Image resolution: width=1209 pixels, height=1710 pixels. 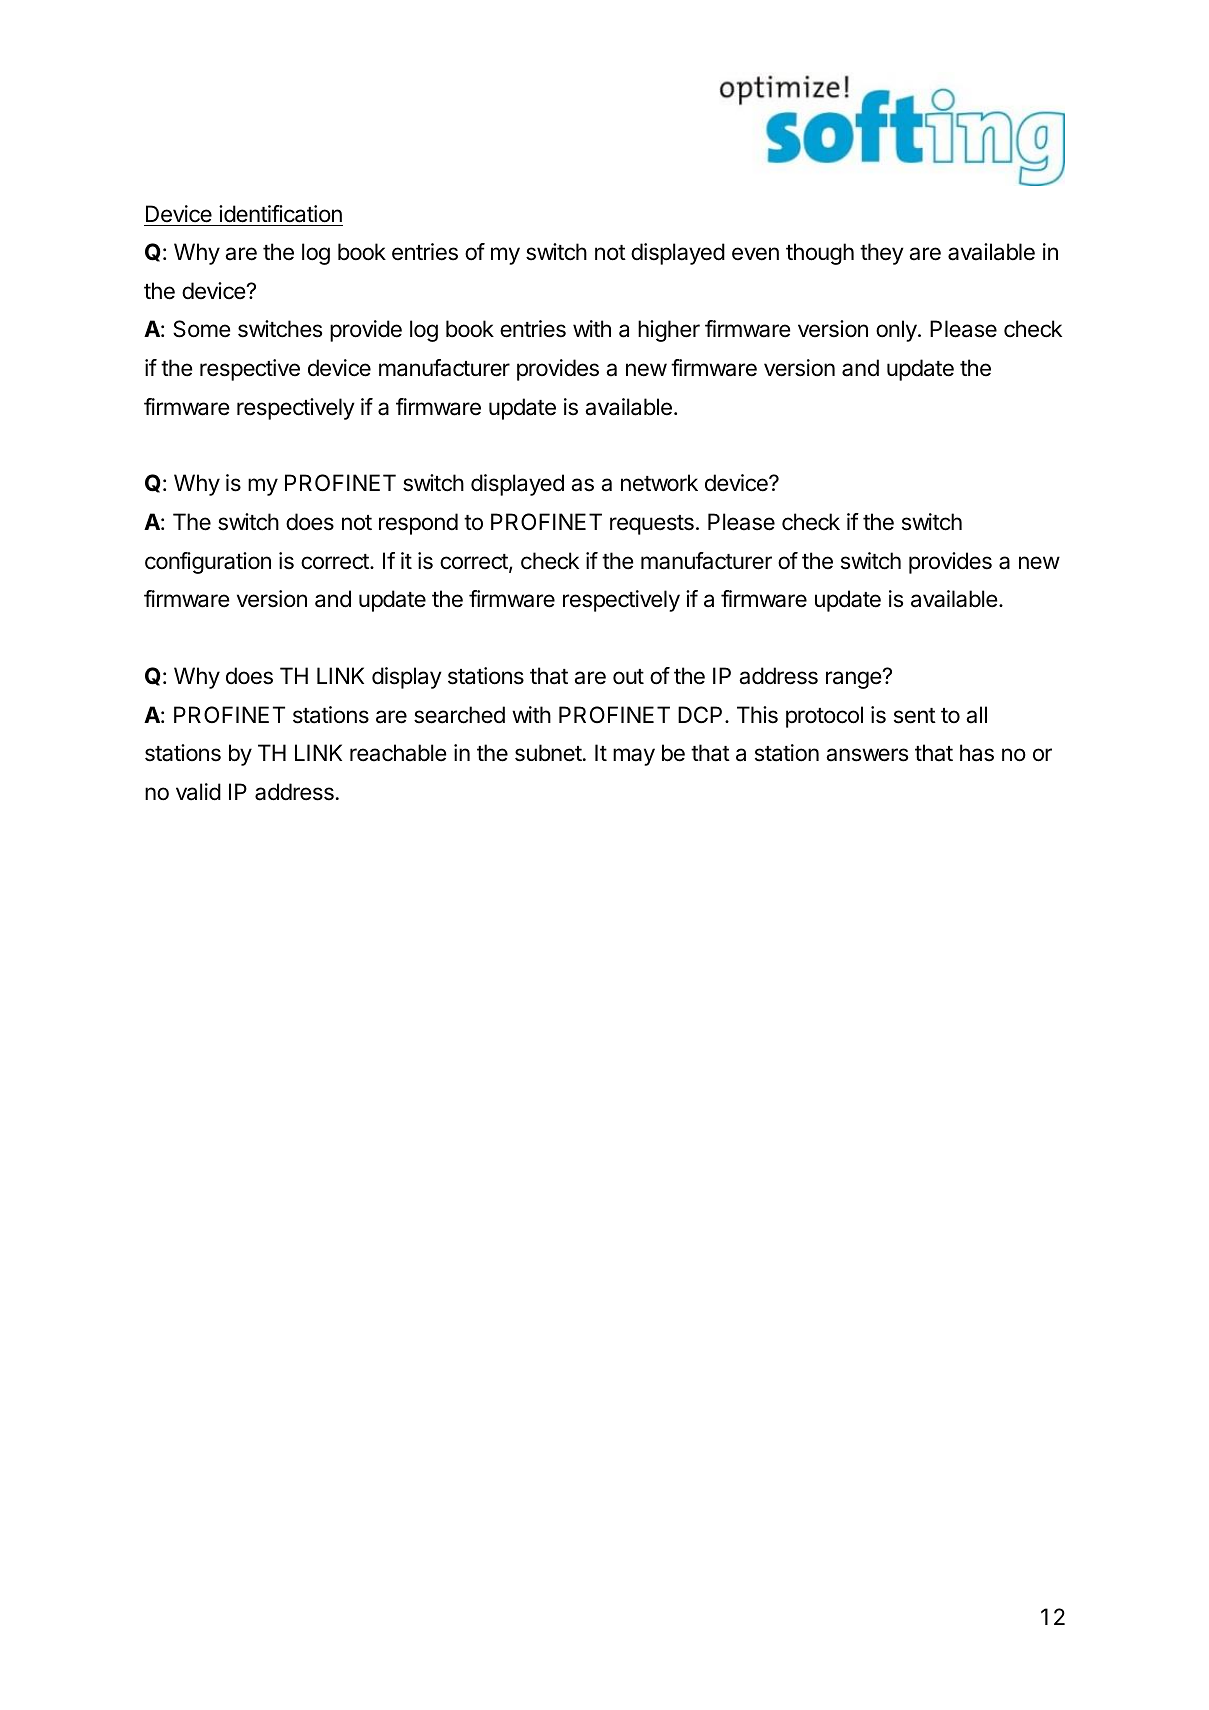 What do you see at coordinates (280, 214) in the image?
I see `identification` at bounding box center [280, 214].
